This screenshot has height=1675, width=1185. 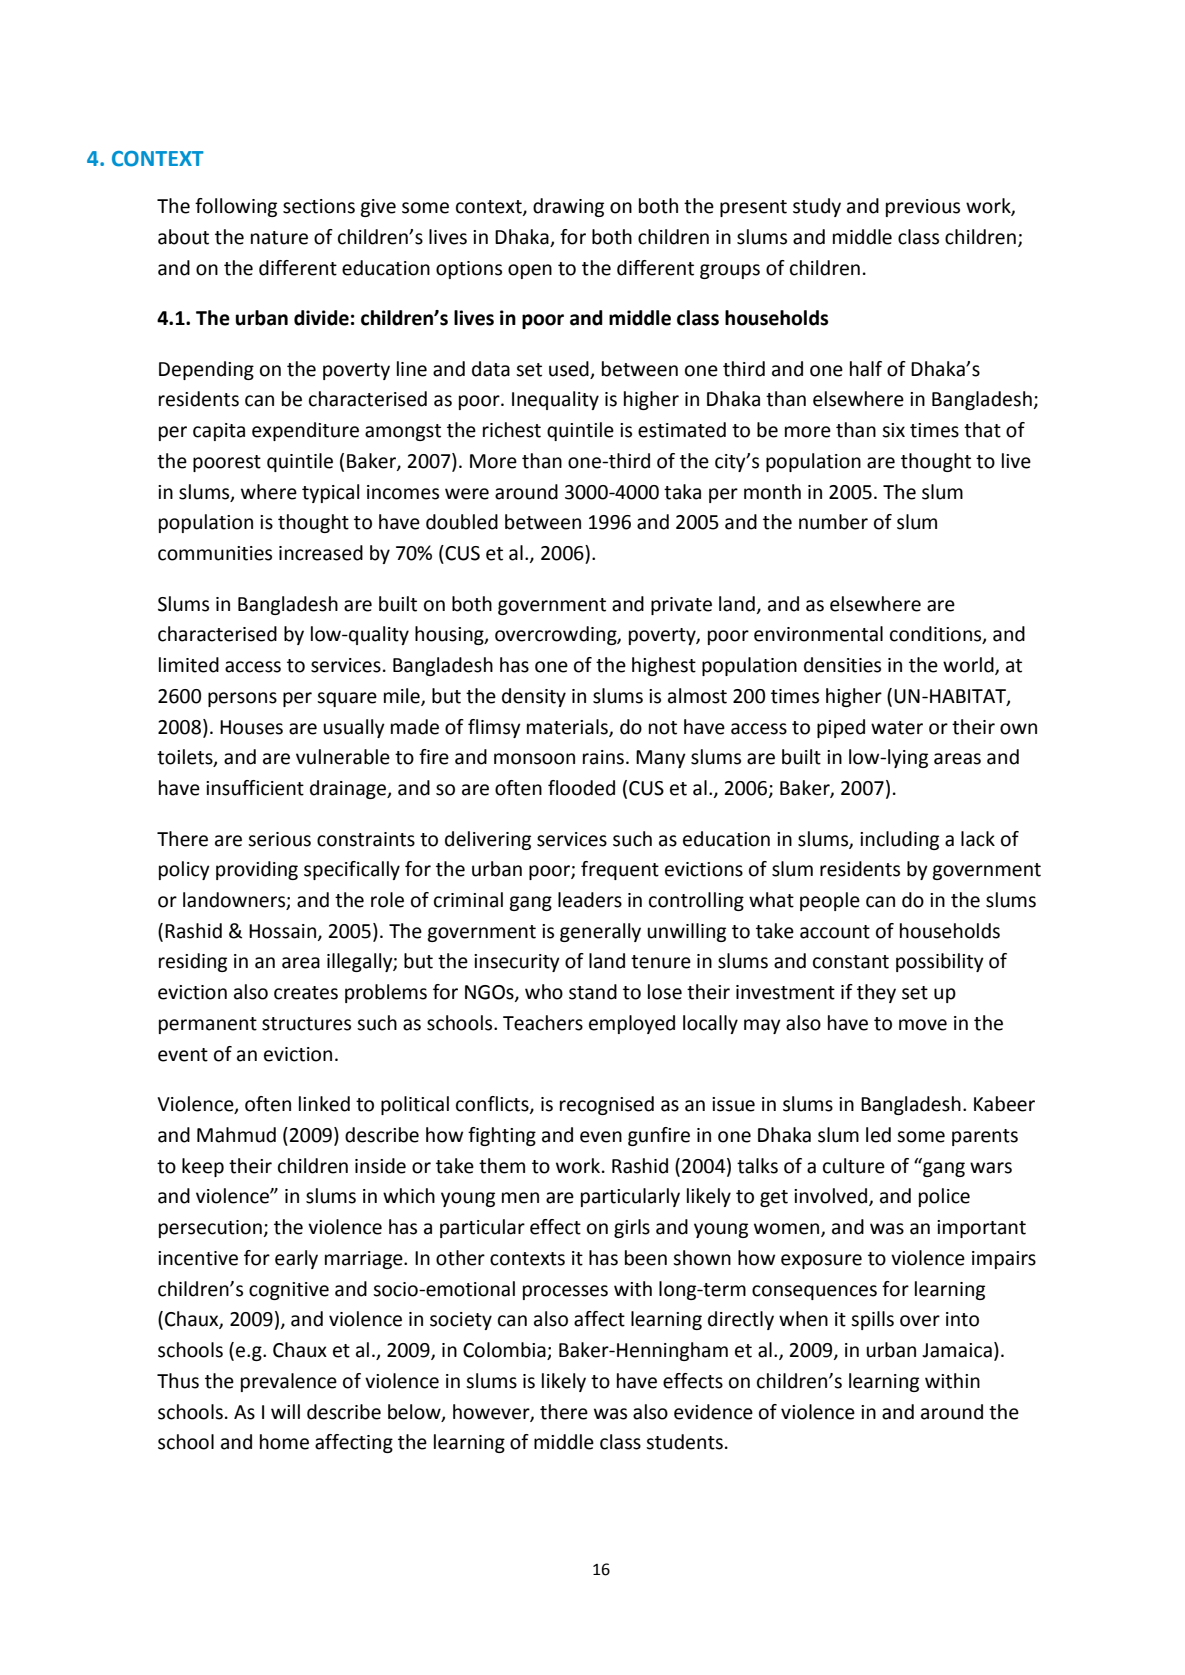 I want to click on densities, so click(x=842, y=665).
